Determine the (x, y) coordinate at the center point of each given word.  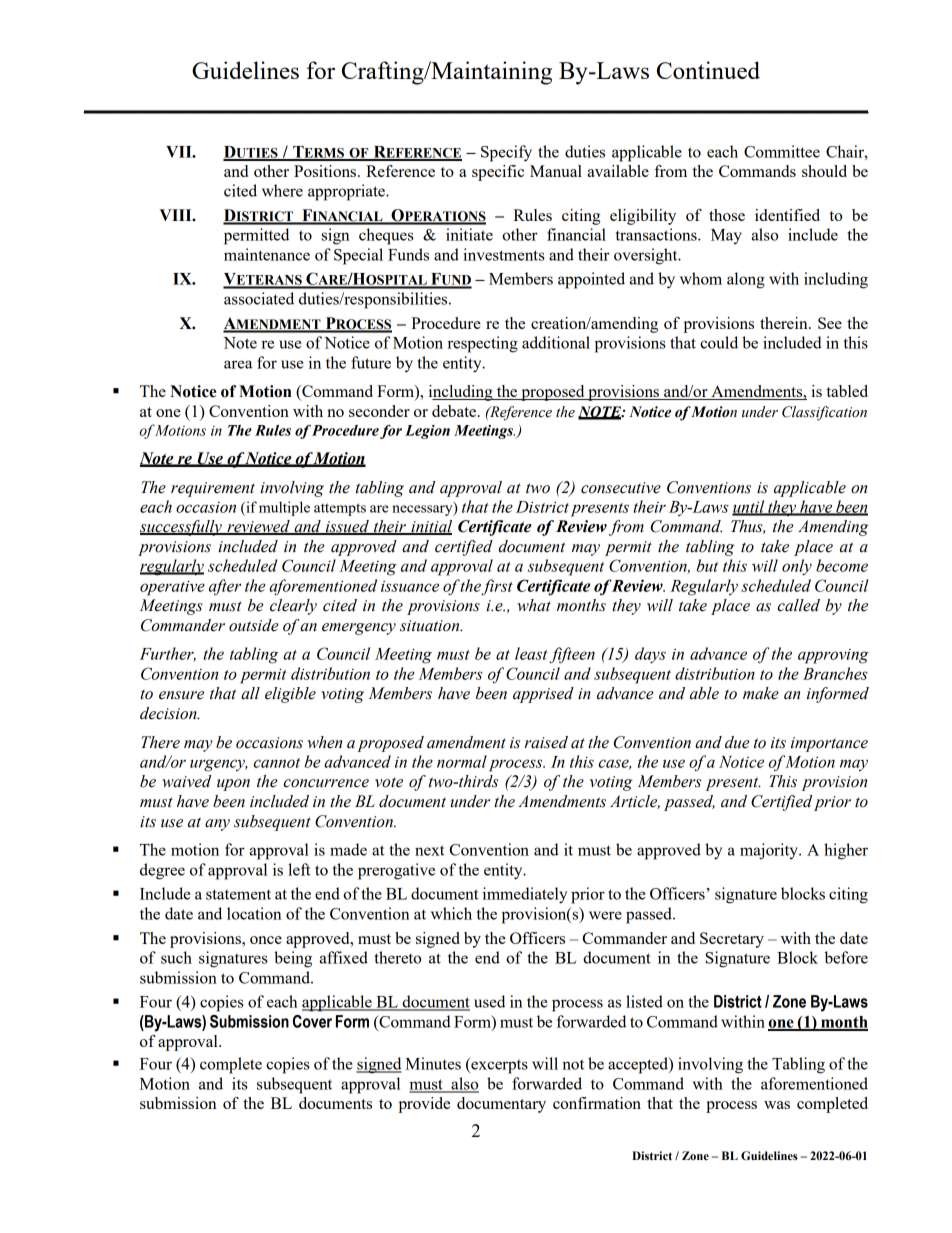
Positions (326, 171)
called (798, 605)
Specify (506, 153)
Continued (708, 70)
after (225, 587)
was (777, 1105)
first (497, 587)
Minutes (433, 1063)
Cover (312, 1021)
